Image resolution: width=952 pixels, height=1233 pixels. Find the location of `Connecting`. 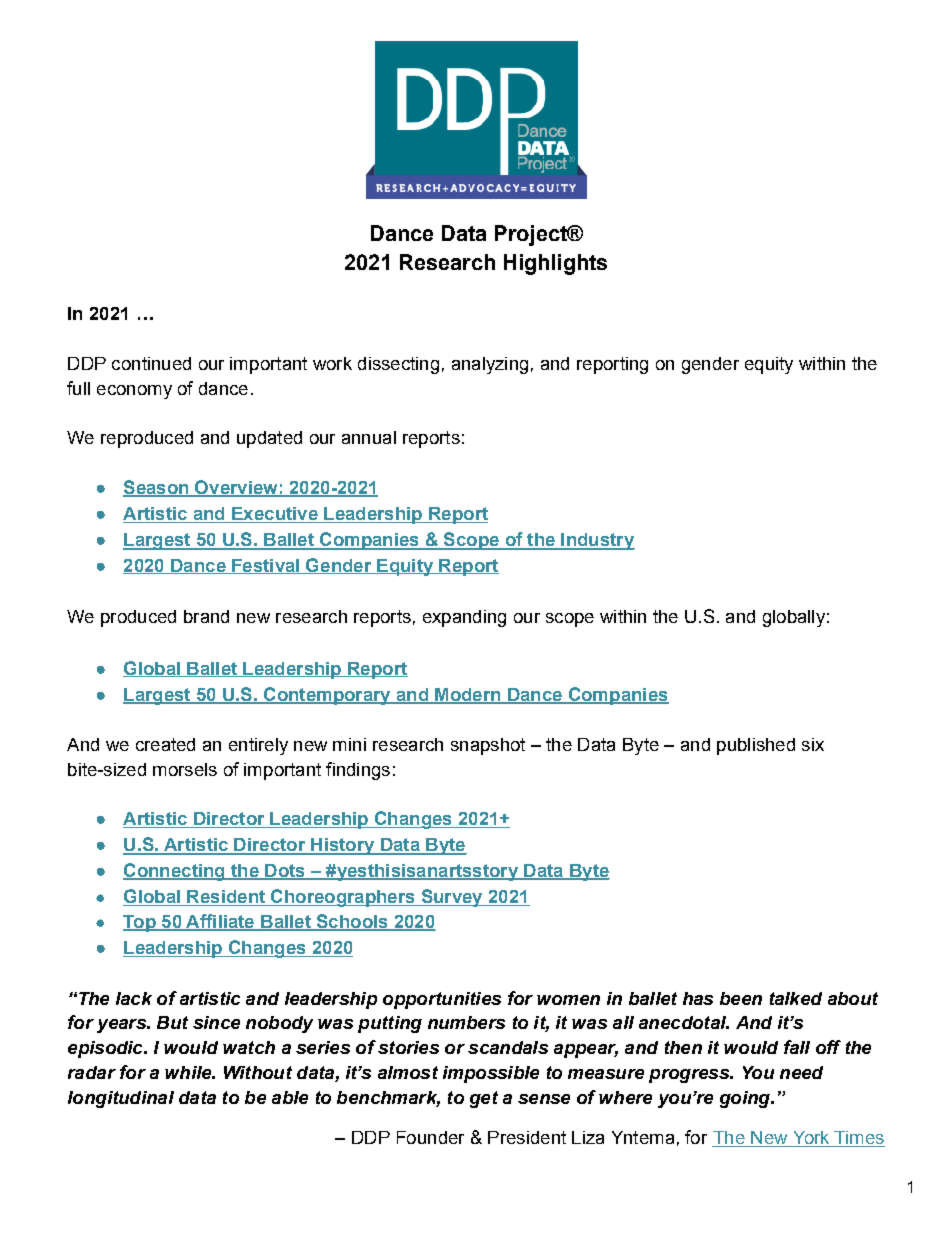

Connecting is located at coordinates (175, 872).
